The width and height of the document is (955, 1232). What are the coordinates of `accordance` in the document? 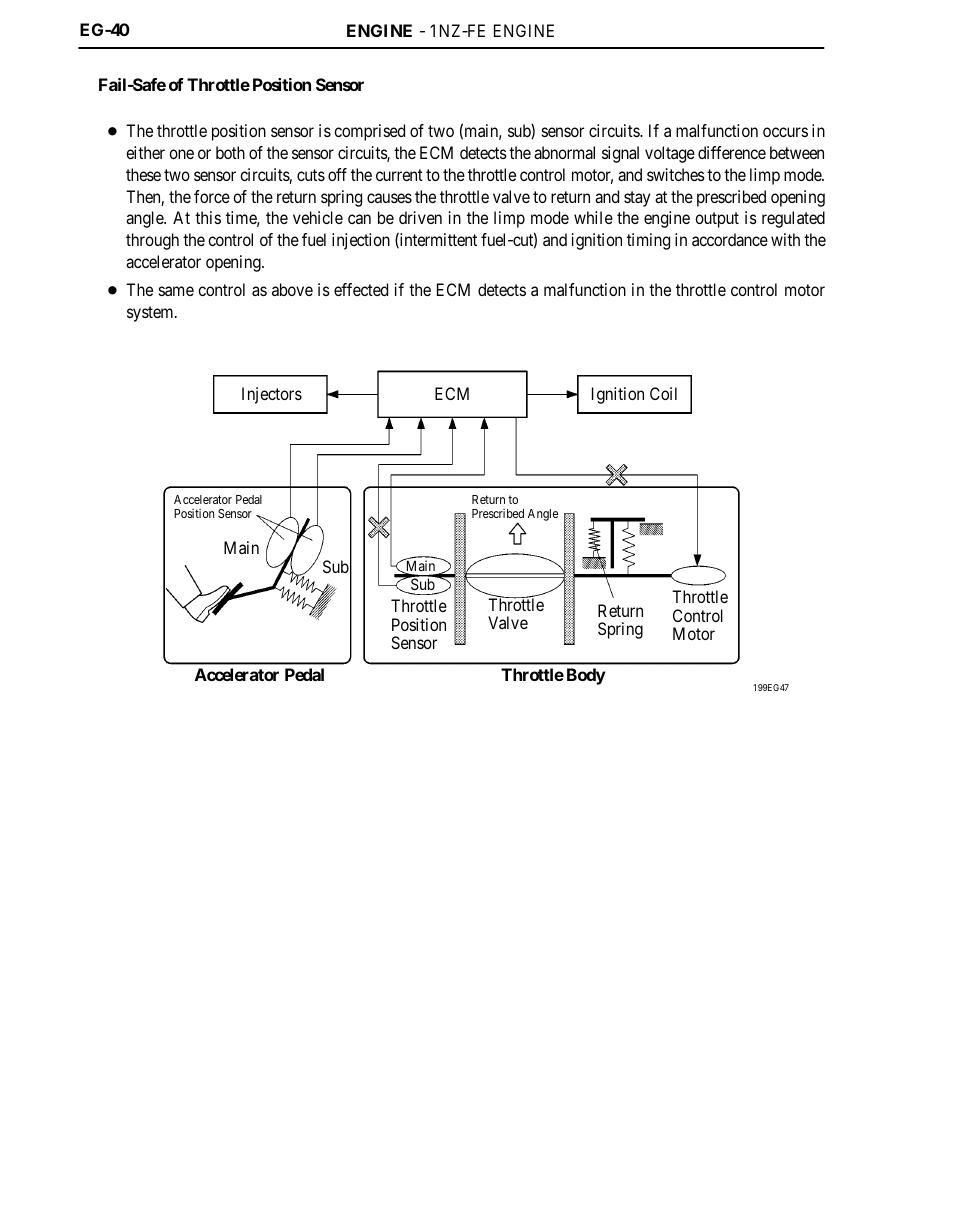 It's located at (730, 239).
